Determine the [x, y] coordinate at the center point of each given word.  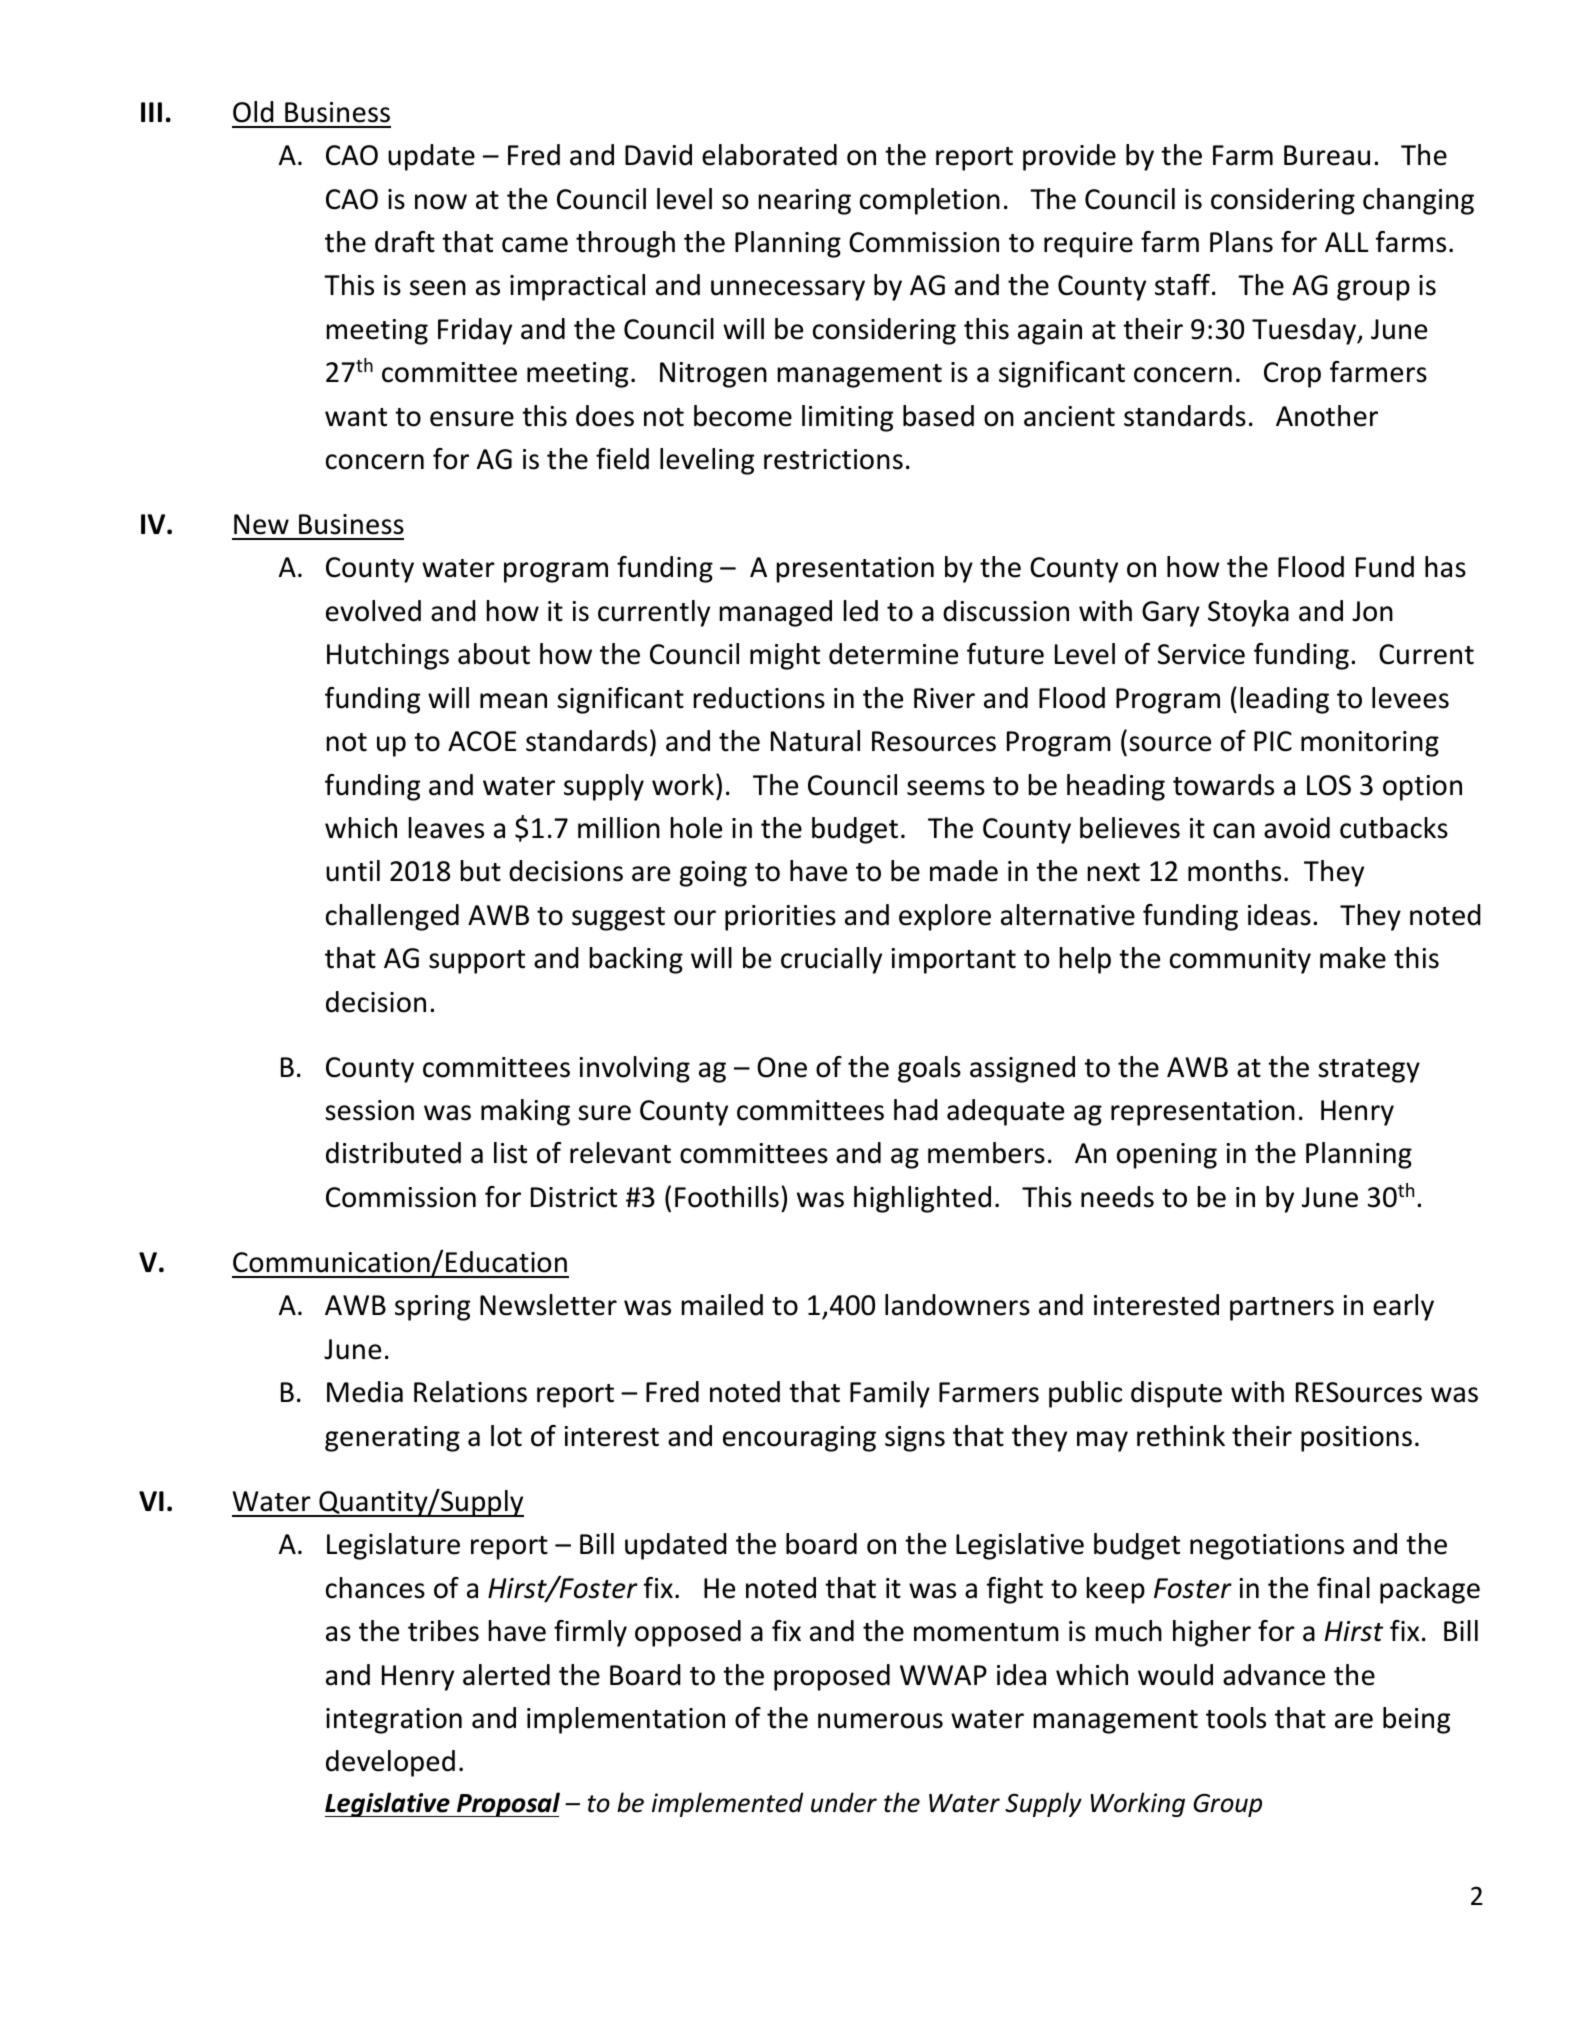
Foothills [727, 1197]
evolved [373, 611]
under [844, 1802]
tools [1236, 1718]
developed [390, 1763]
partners [1282, 1309]
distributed [393, 1153]
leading [1284, 700]
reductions [759, 698]
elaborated [769, 155]
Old [253, 112]
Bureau [1327, 155]
